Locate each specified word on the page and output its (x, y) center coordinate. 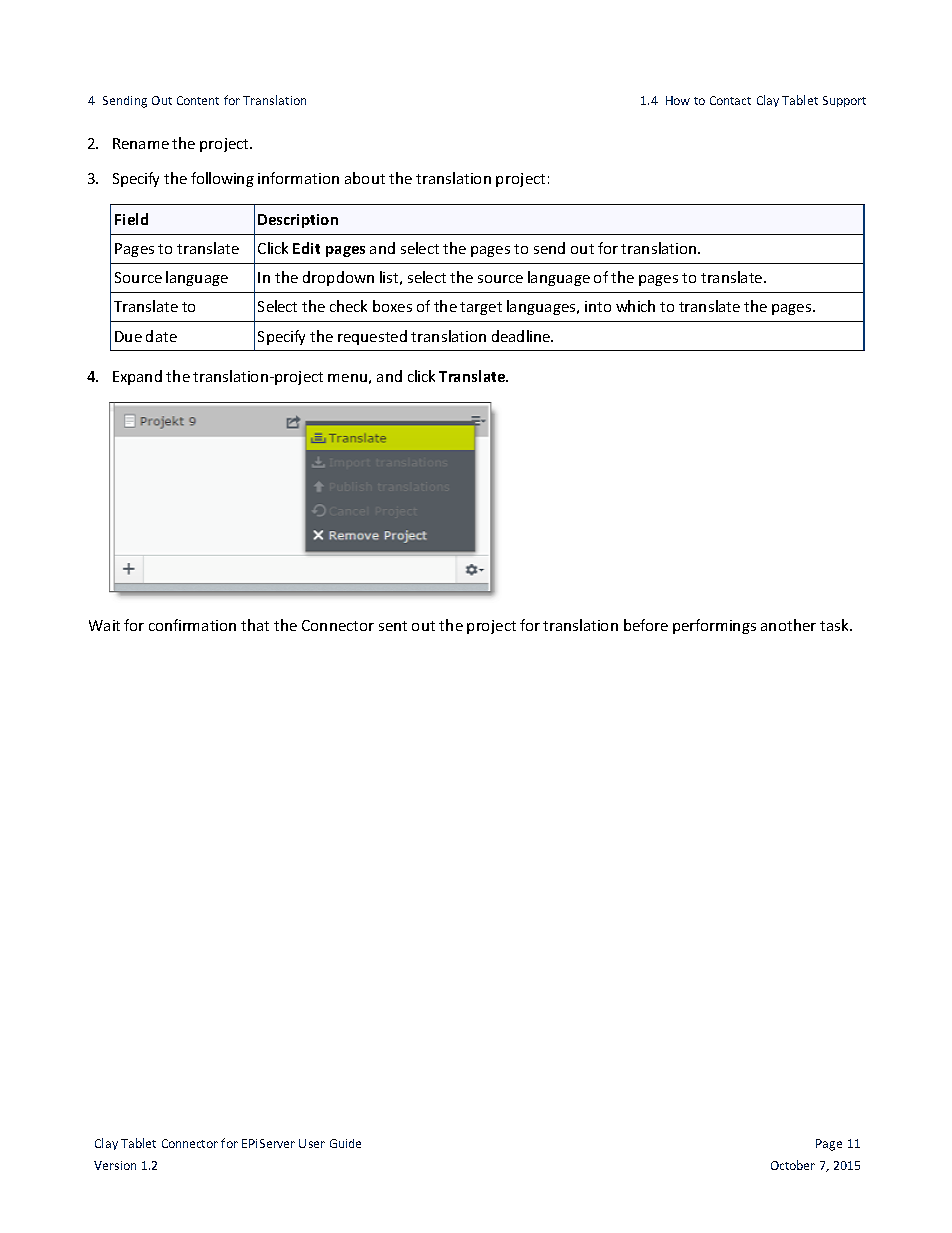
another (788, 625)
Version (115, 1165)
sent (393, 626)
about (365, 178)
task (835, 625)
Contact (730, 100)
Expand (137, 377)
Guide (345, 1143)
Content (198, 100)
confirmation (192, 625)
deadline (522, 336)
